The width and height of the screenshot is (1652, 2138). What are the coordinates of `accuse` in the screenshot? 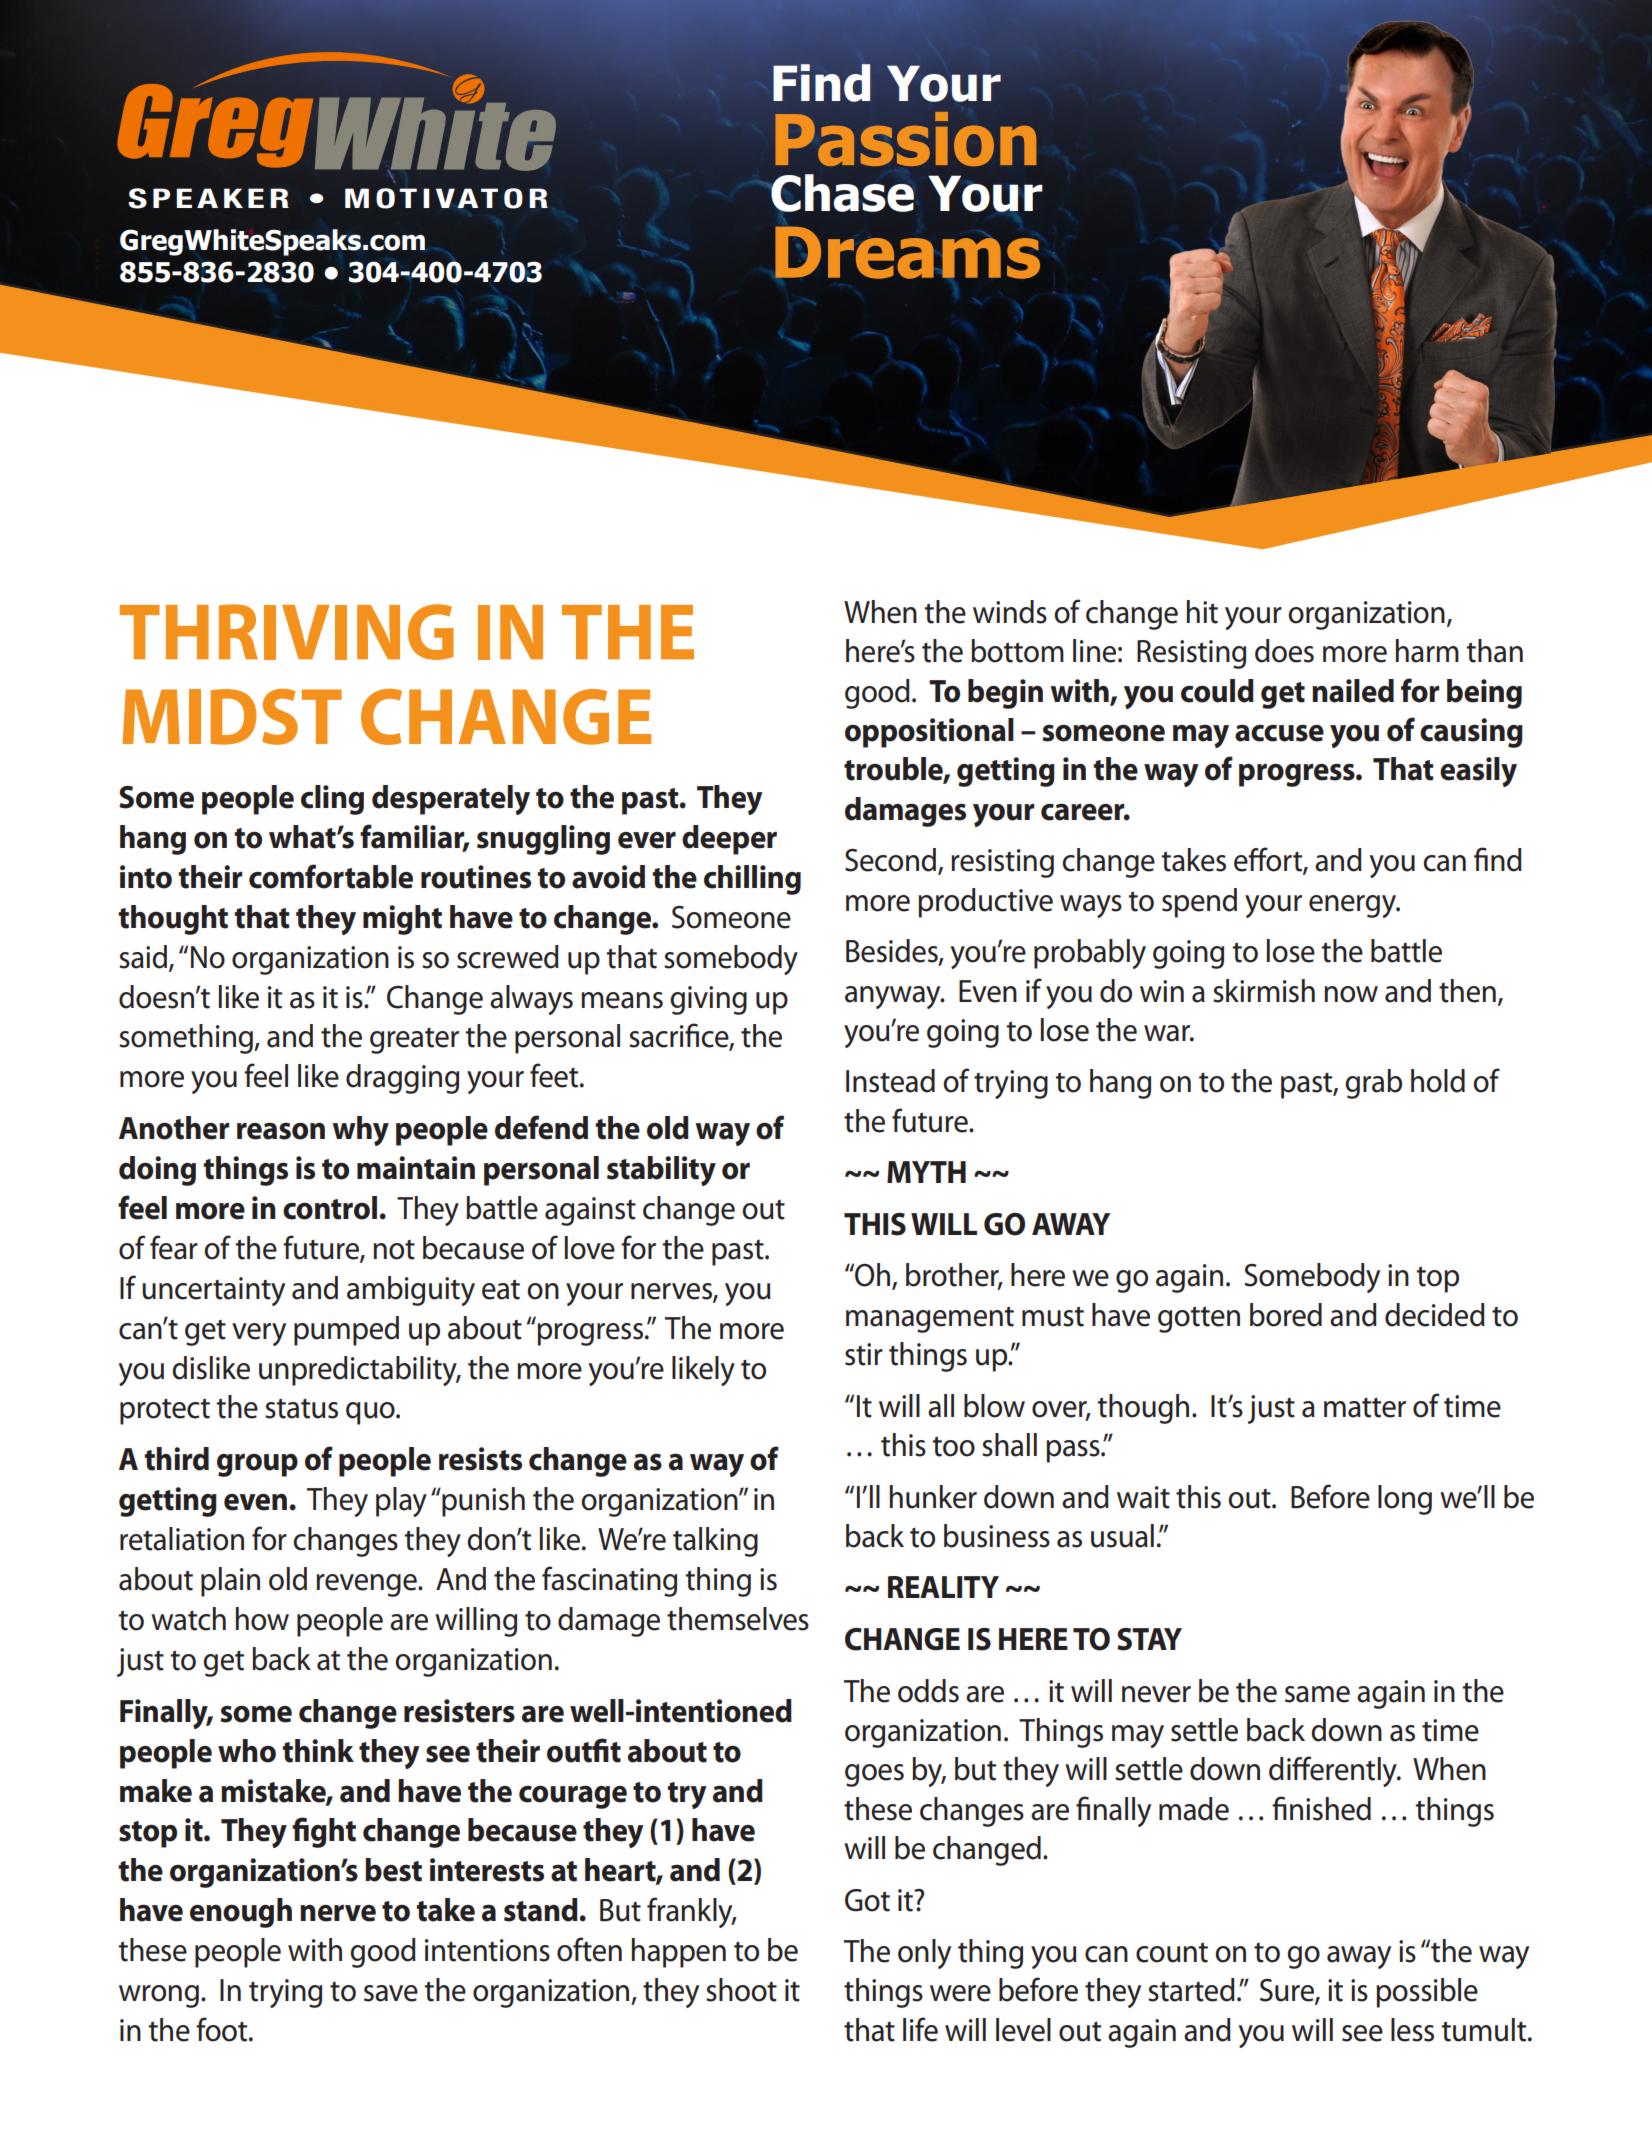 It's located at (1279, 733).
